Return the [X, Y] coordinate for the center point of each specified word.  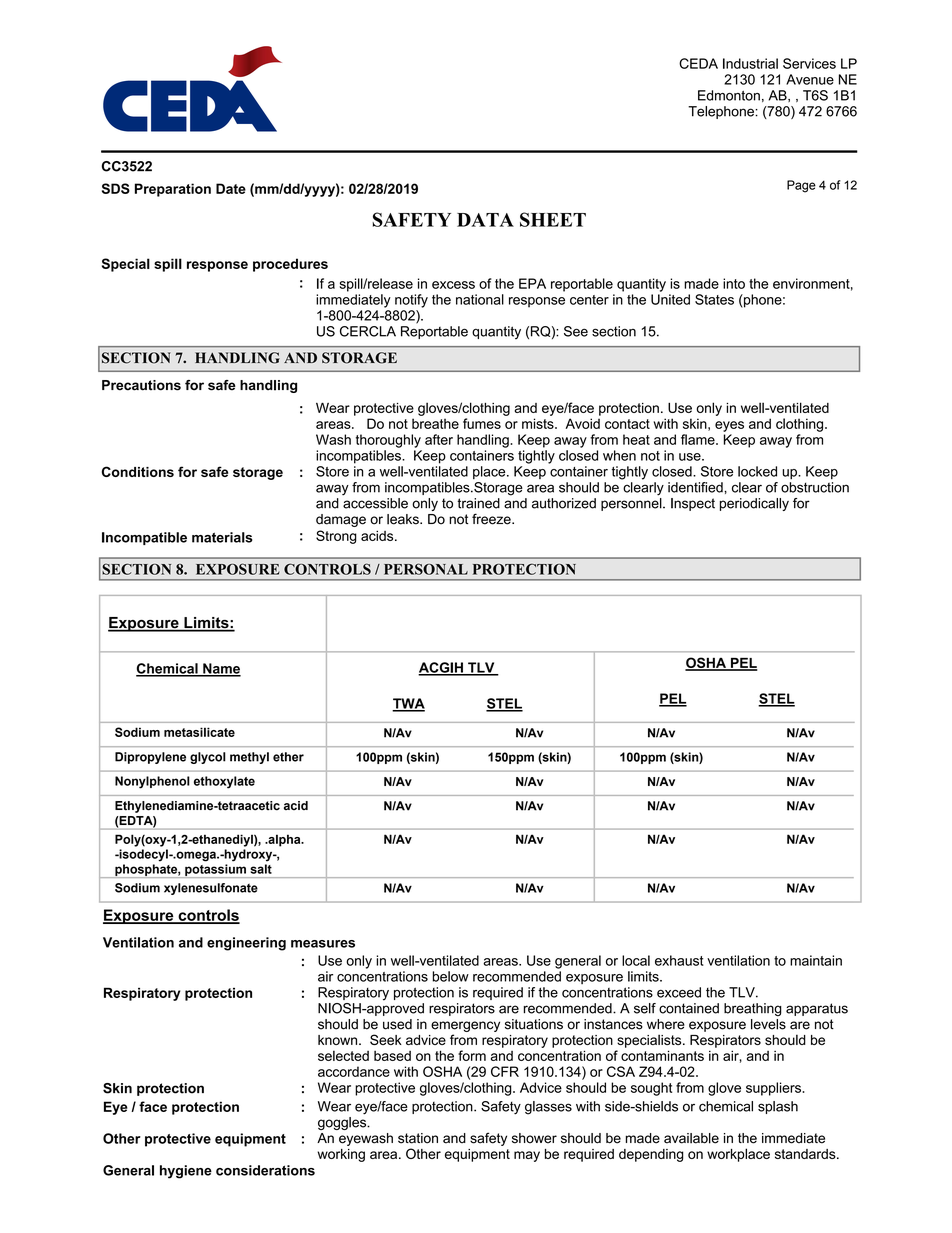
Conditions [138, 471]
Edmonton [729, 95]
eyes [729, 426]
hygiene [186, 1172]
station [418, 1138]
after [439, 439]
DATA [485, 220]
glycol [208, 758]
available [691, 1138]
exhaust [679, 960]
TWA [408, 704]
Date [231, 188]
